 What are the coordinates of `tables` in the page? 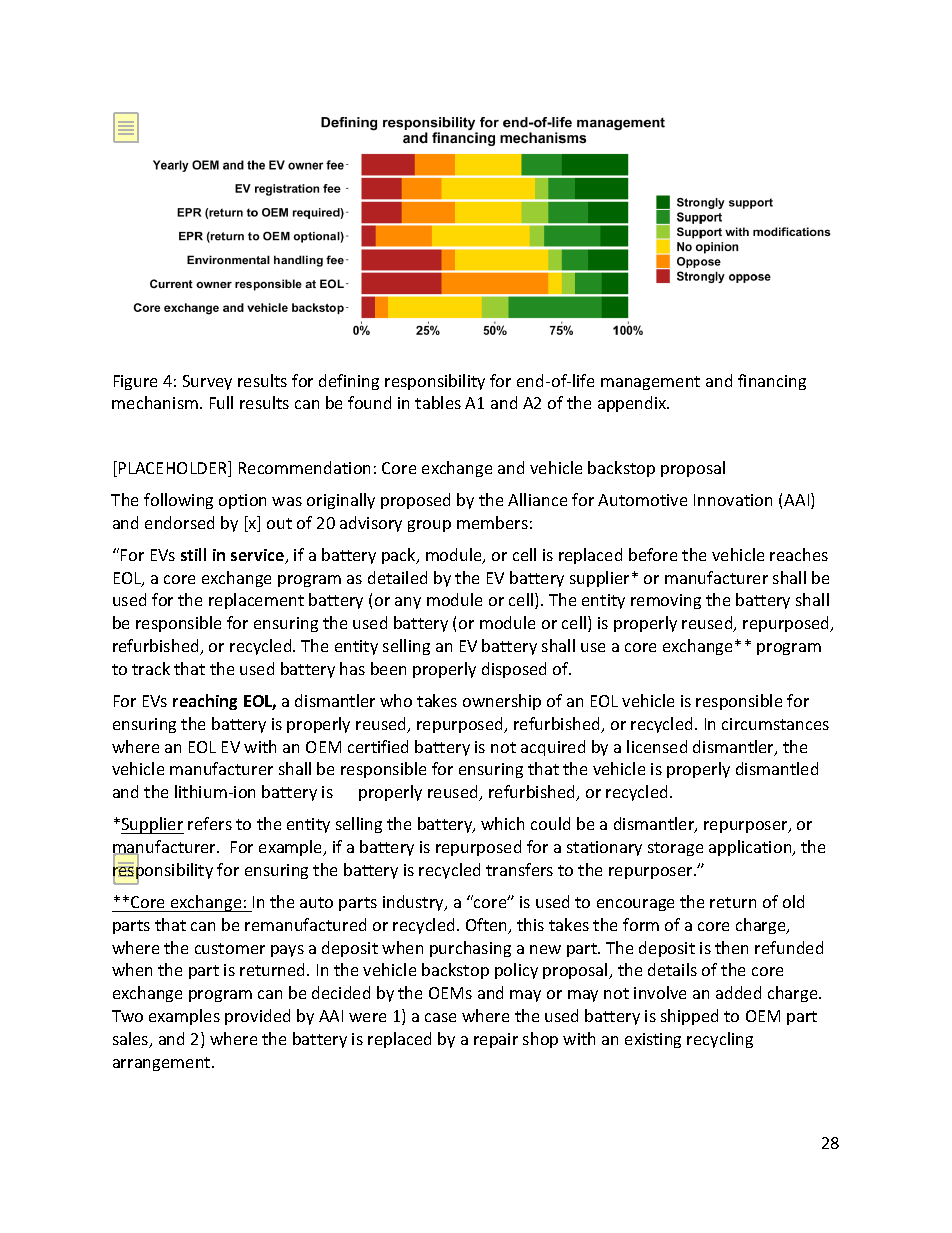 It's located at (438, 402).
